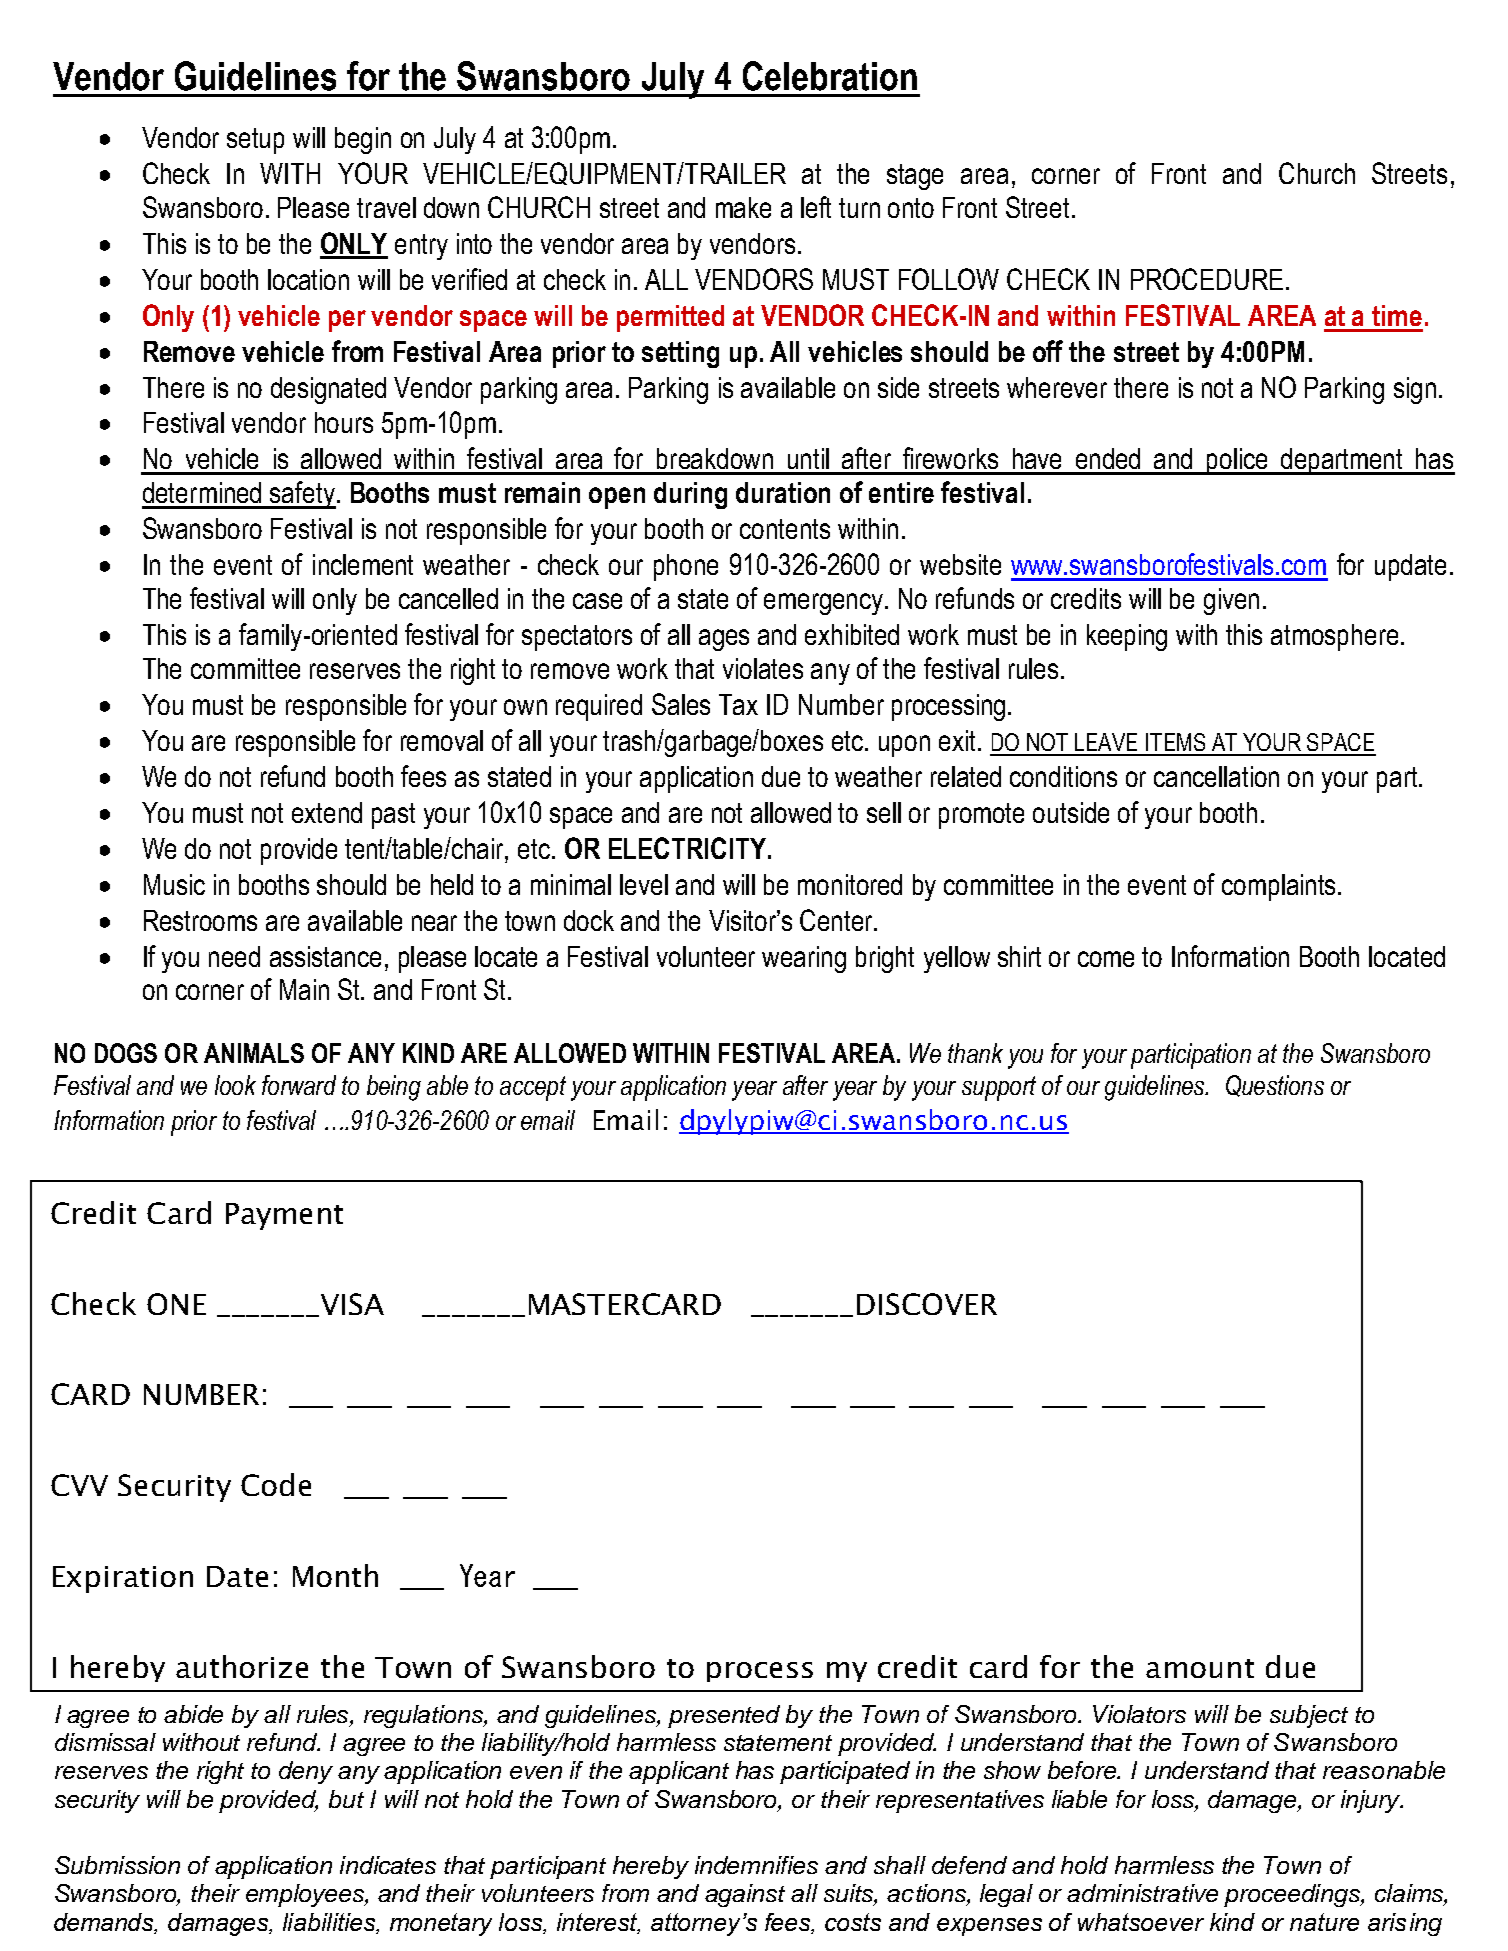  I want to click on cancellation, so click(1216, 776).
